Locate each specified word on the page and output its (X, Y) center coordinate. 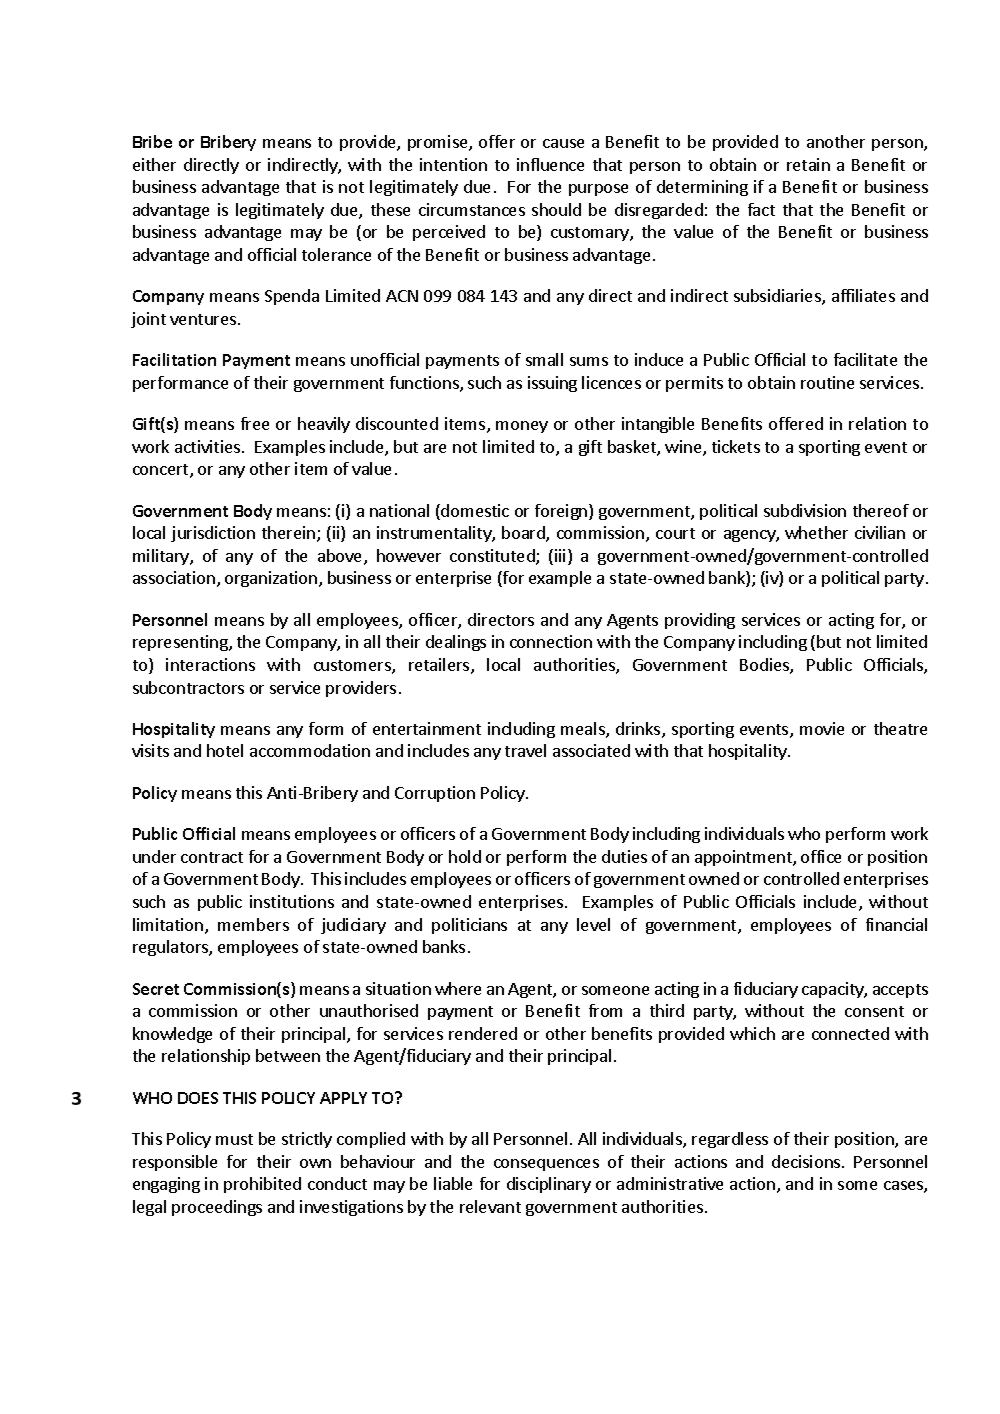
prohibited (262, 1185)
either (154, 164)
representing (181, 643)
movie (822, 728)
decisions (807, 1161)
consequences (546, 1165)
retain (808, 164)
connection (551, 641)
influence (550, 164)
